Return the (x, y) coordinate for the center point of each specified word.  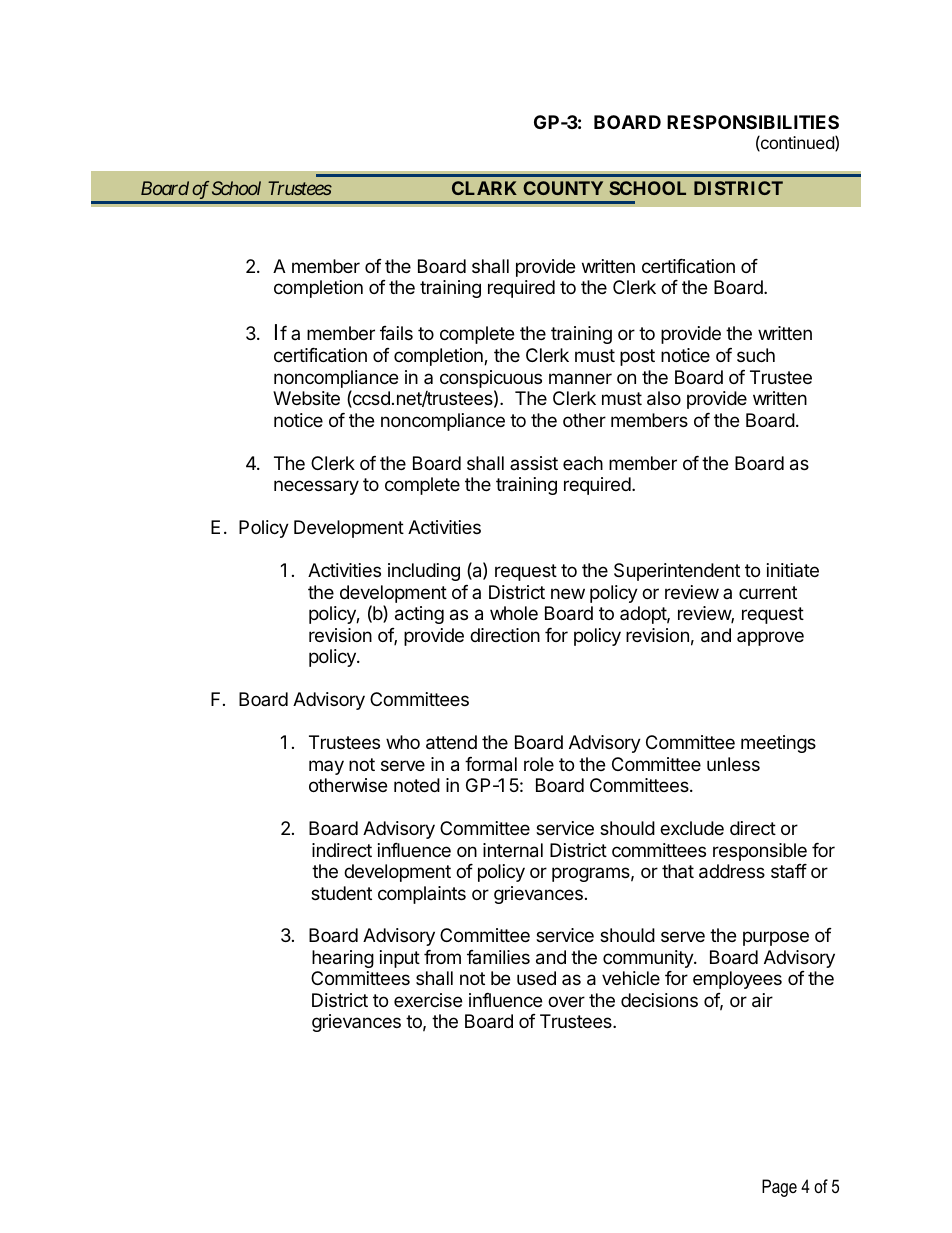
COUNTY (563, 188)
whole (514, 613)
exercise (428, 1000)
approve (770, 638)
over (566, 1001)
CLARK (484, 188)
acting (419, 615)
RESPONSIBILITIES (753, 122)
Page (779, 1188)
